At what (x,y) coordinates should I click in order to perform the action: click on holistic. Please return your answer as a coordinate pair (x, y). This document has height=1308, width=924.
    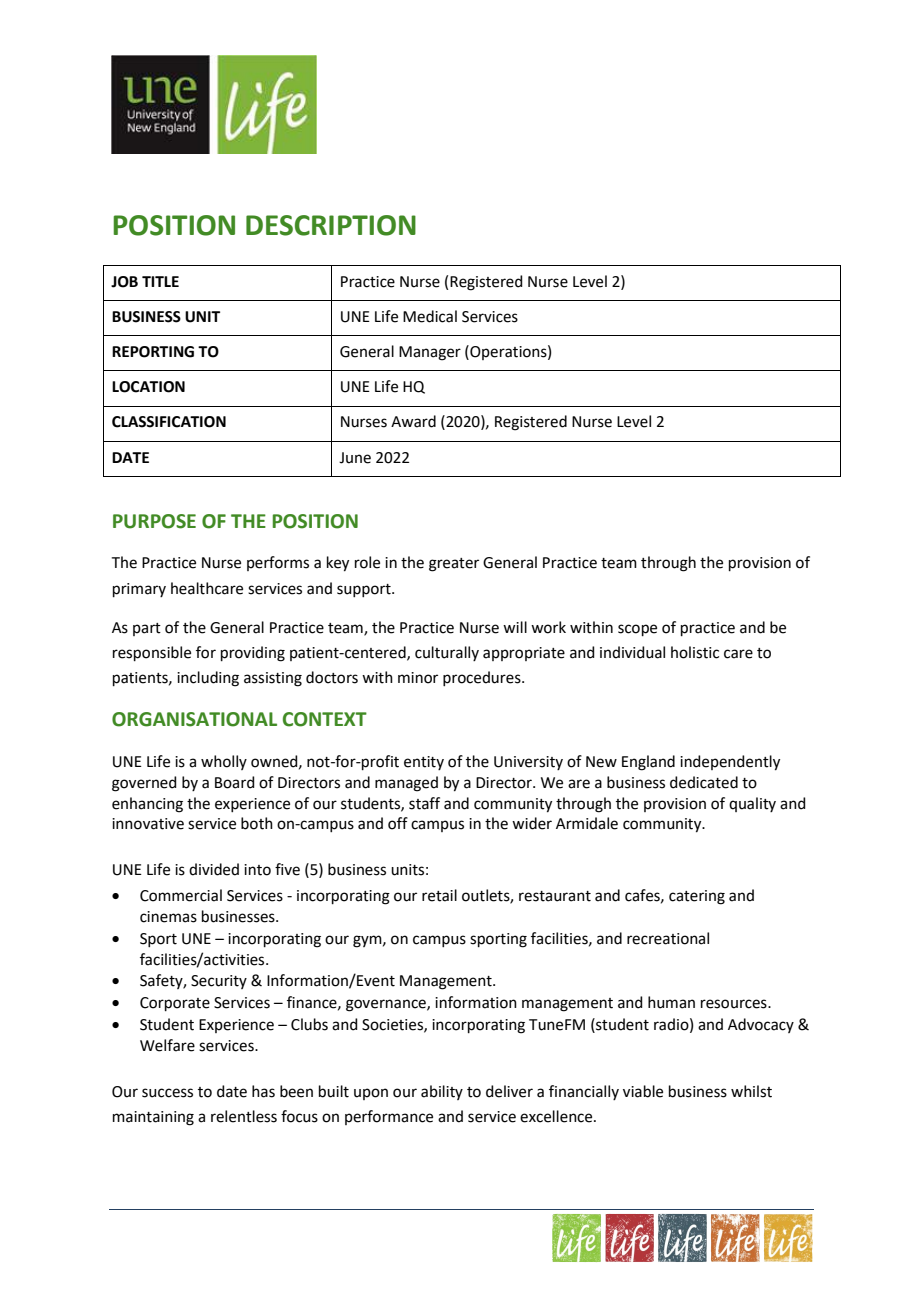
    Looking at the image, I should click on (695, 652).
